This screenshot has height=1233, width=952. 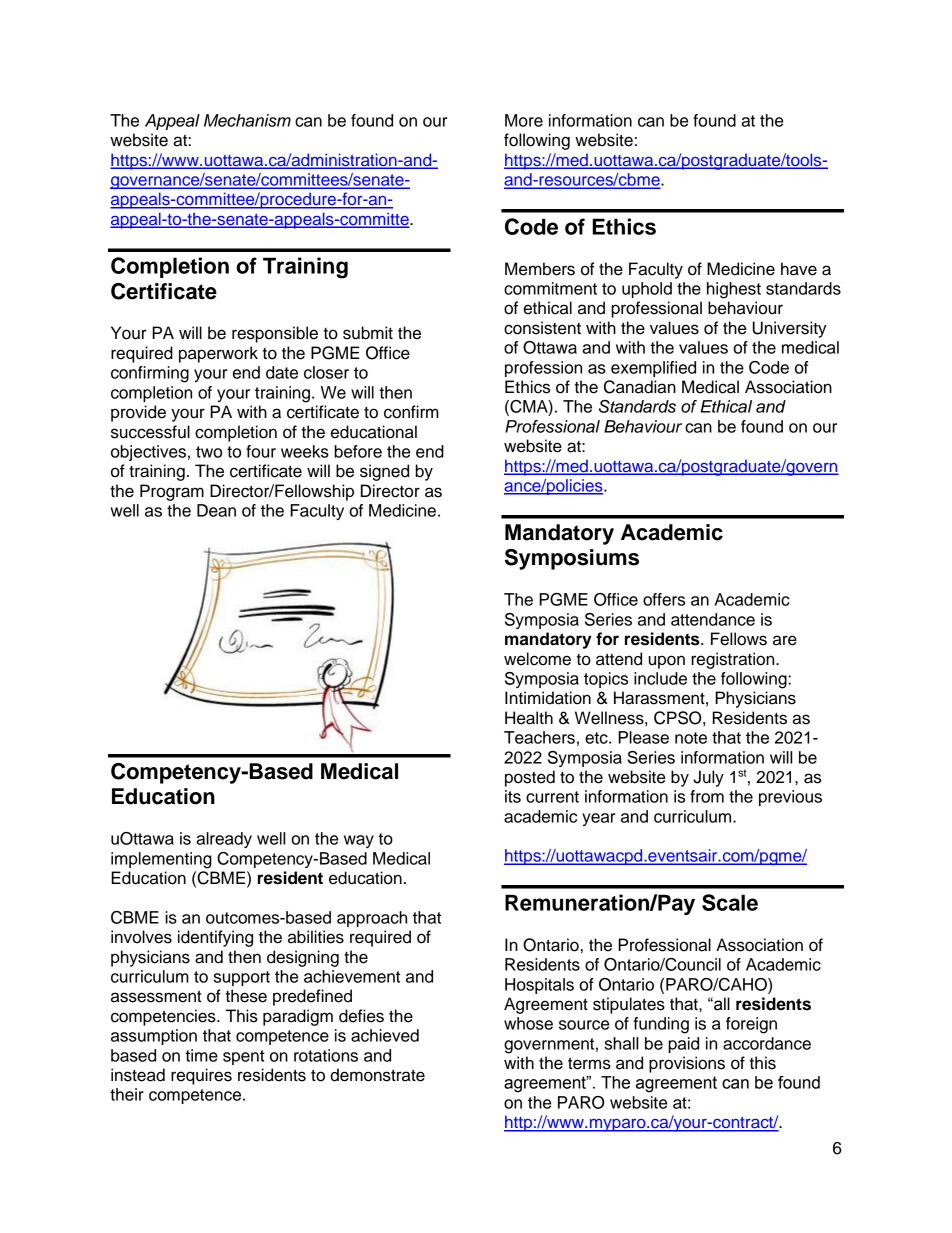 What do you see at coordinates (653, 369) in the screenshot?
I see `exemplified` at bounding box center [653, 369].
